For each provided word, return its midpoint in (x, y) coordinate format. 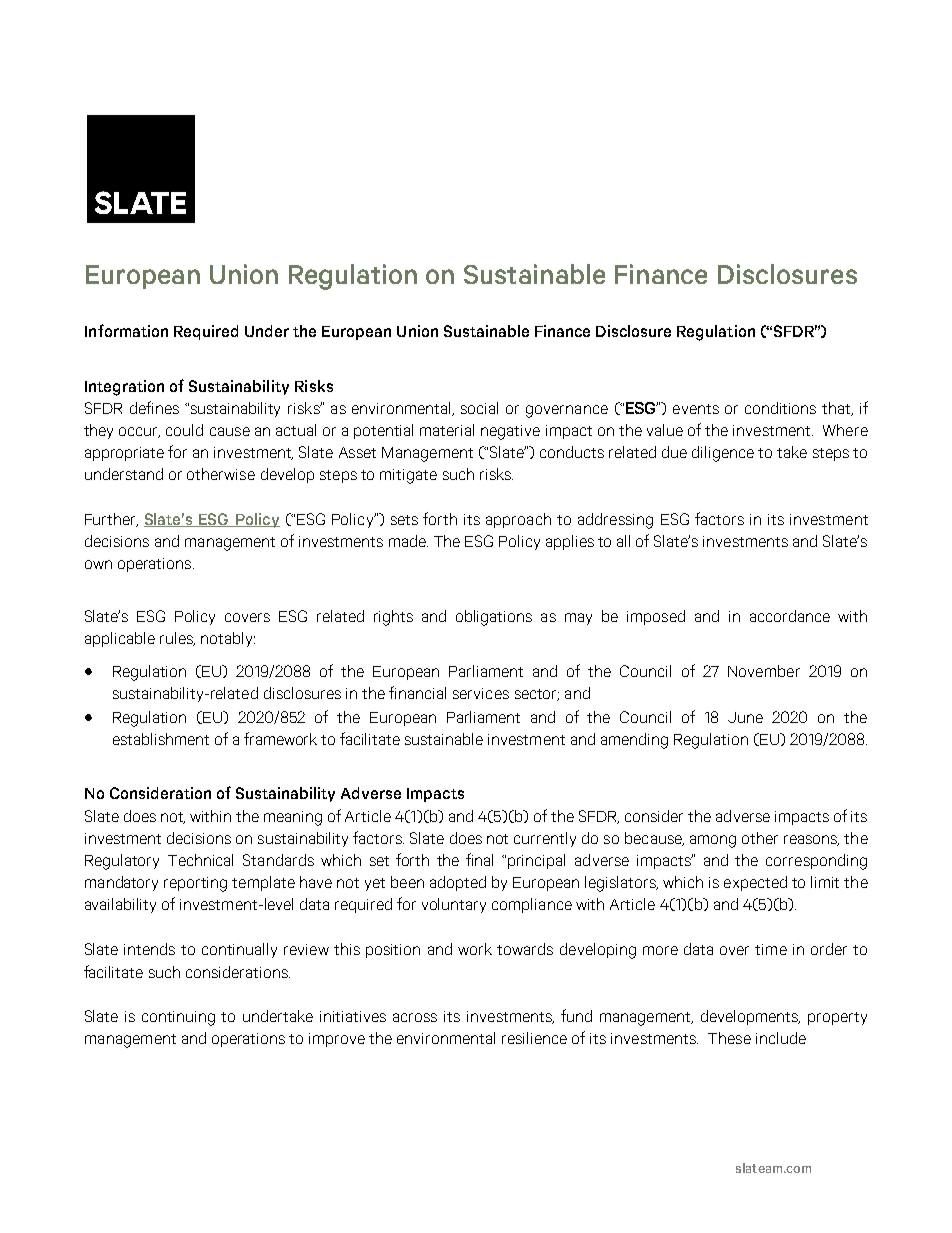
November (764, 671)
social (479, 408)
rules (177, 639)
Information (126, 330)
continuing (178, 1018)
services (481, 693)
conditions (780, 408)
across (415, 1017)
